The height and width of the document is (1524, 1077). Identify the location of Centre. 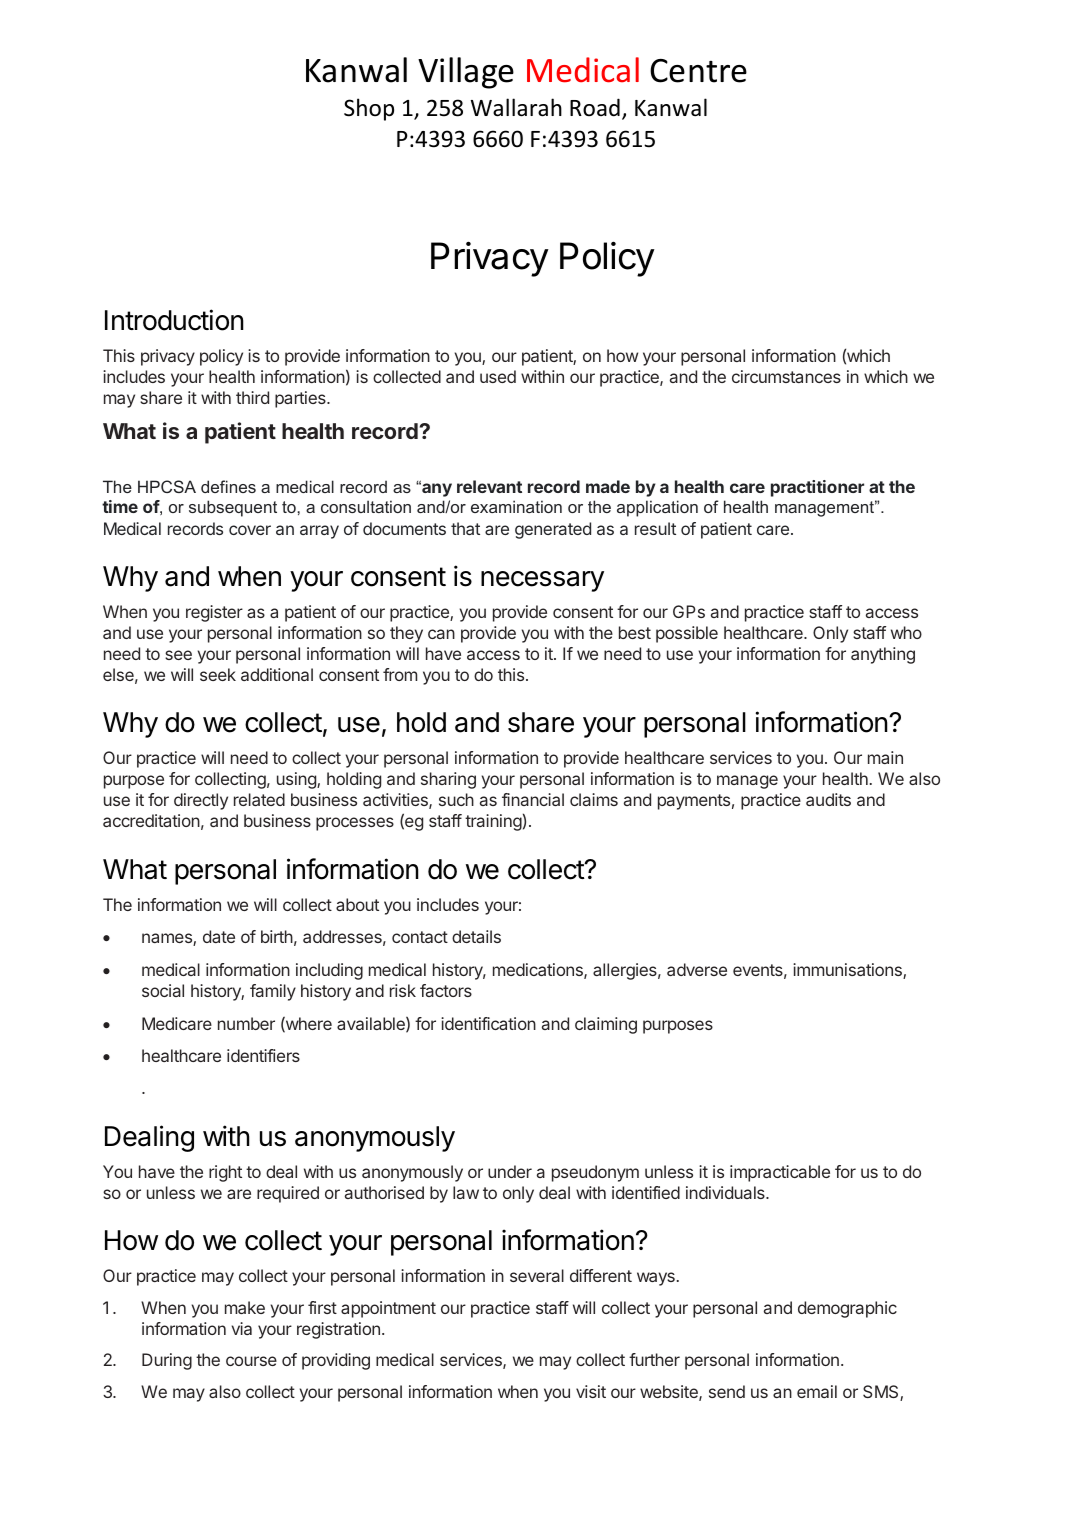
(698, 71).
